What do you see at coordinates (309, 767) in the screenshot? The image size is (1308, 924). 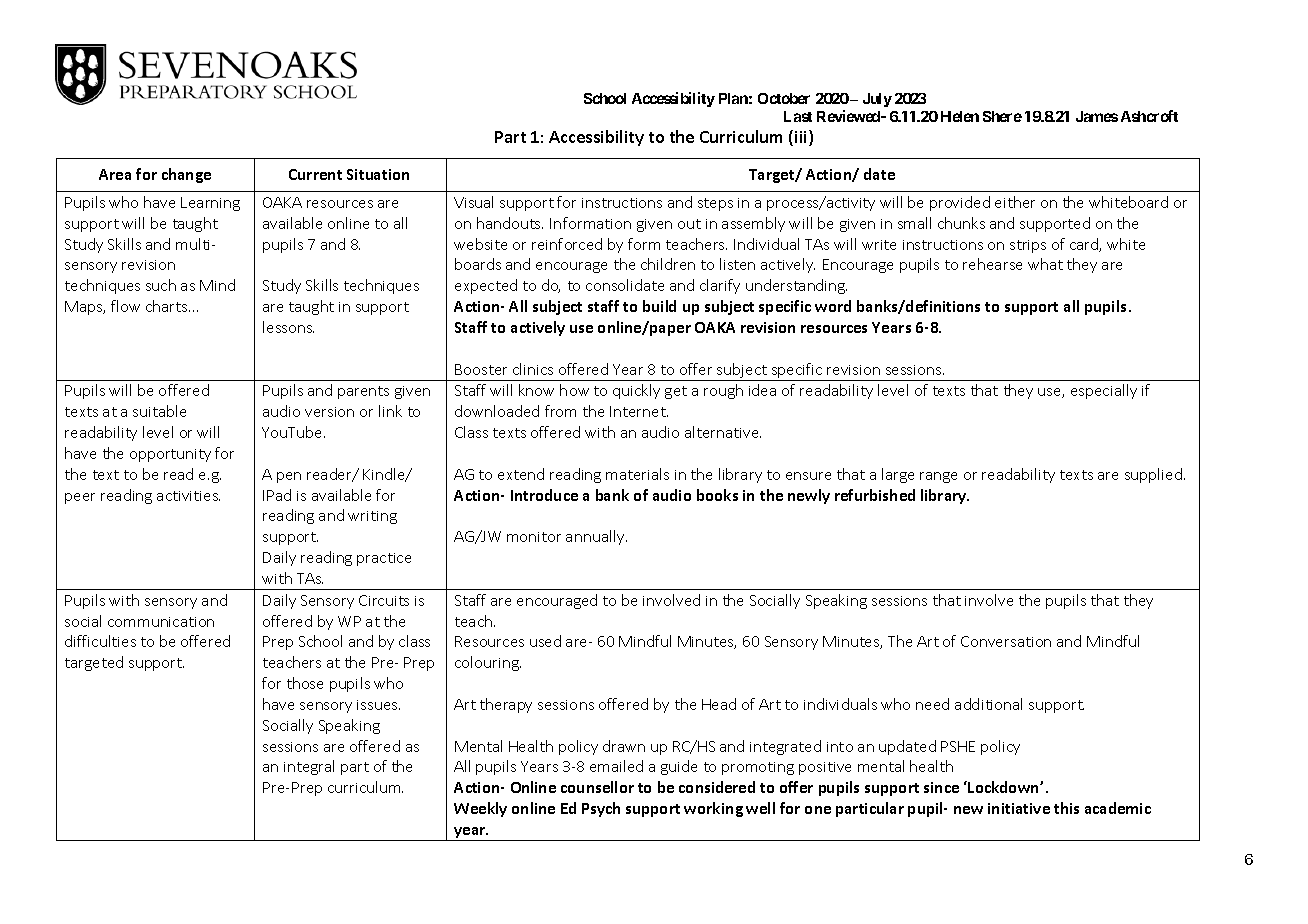 I see `integral` at bounding box center [309, 767].
